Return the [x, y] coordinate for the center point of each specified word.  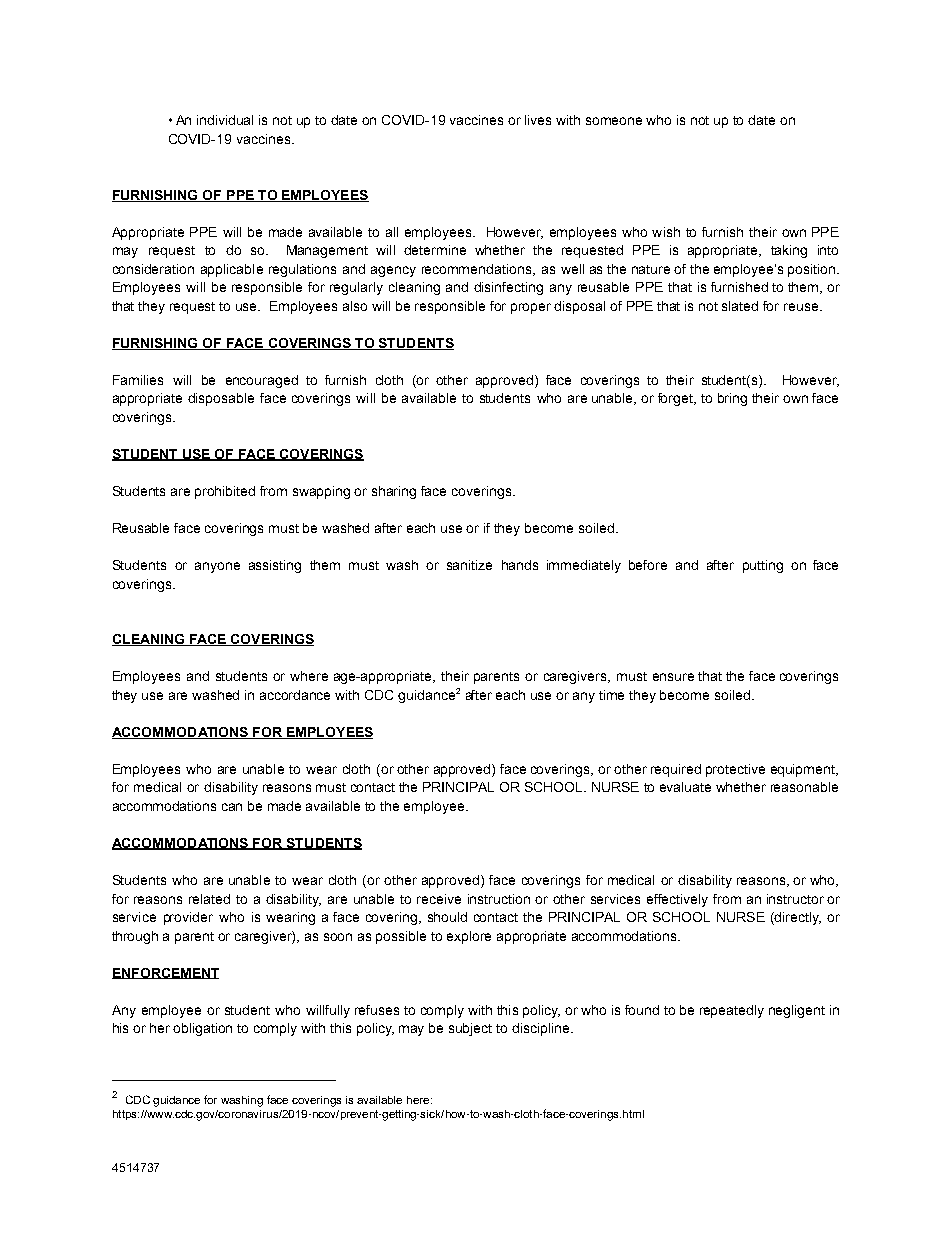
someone [614, 121]
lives [538, 120]
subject [470, 1029]
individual [225, 120]
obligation [202, 1029]
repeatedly [732, 1011]
